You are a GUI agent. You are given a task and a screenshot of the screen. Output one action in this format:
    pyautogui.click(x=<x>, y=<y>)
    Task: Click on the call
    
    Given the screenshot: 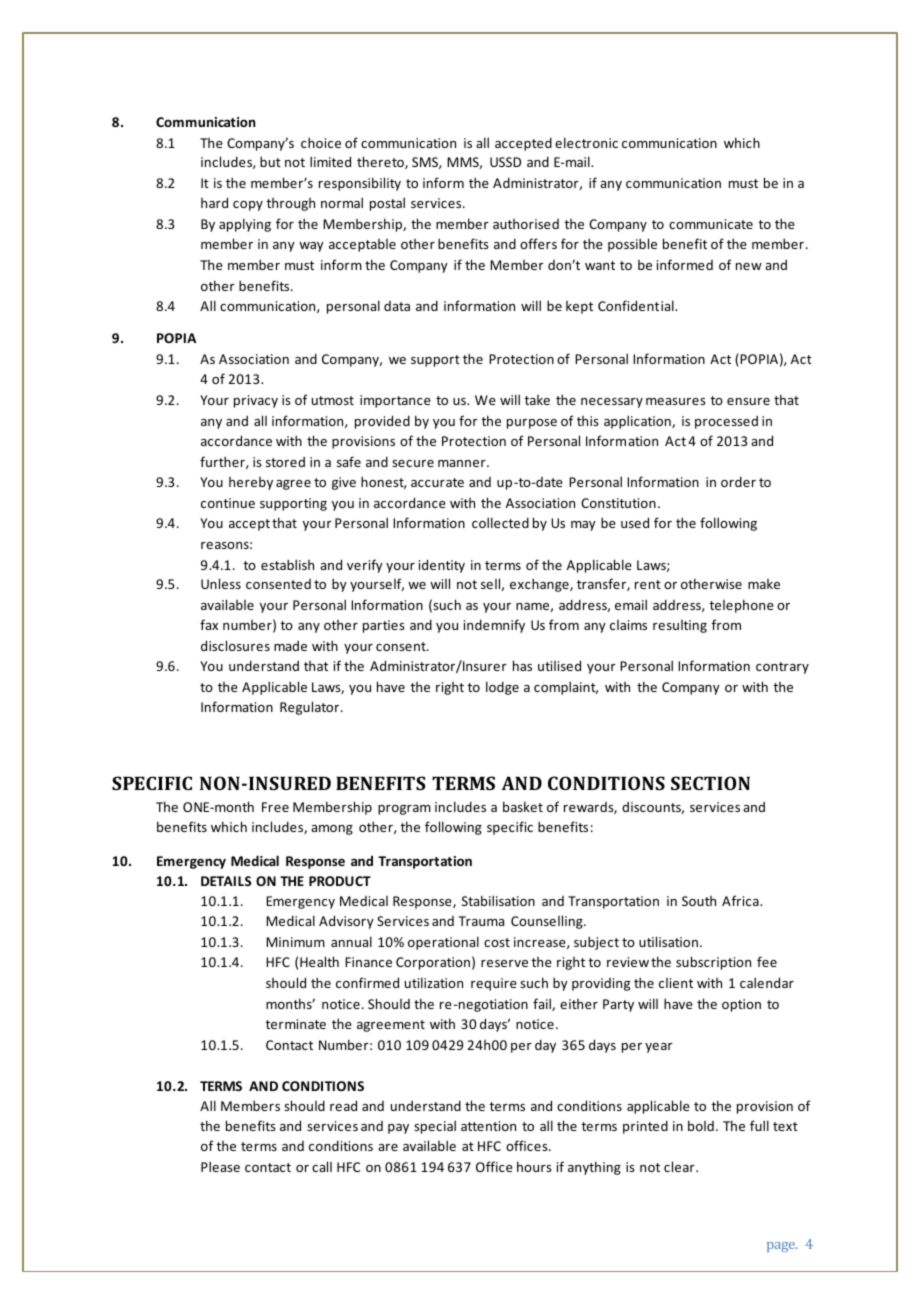 What is the action you would take?
    pyautogui.click(x=322, y=1166)
